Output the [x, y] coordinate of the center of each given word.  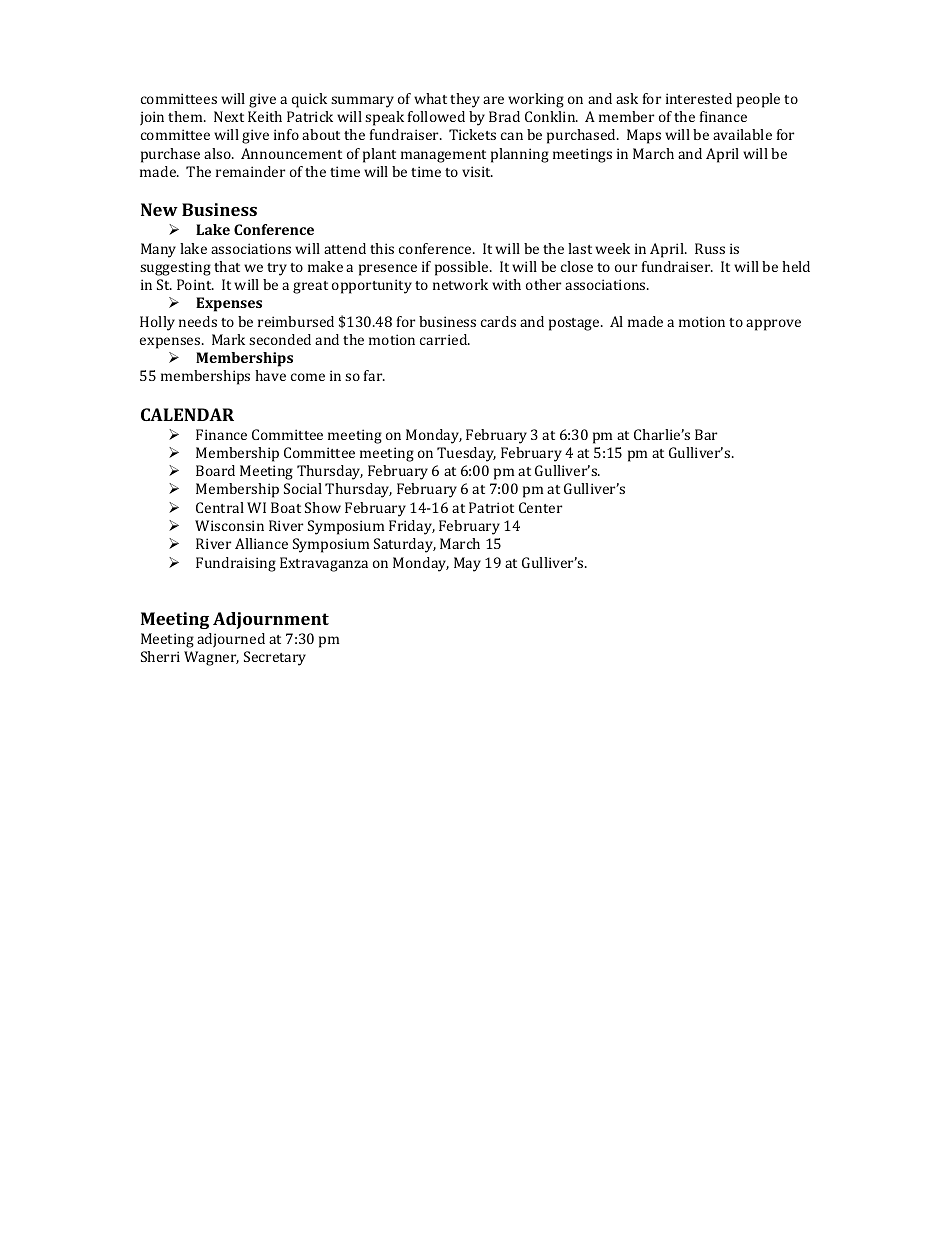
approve [773, 325]
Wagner [211, 658]
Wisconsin [229, 525]
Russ [710, 248]
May [467, 564]
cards [498, 321]
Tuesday [466, 454]
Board [215, 470]
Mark [228, 339]
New [159, 209]
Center [540, 507]
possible [463, 268]
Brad [504, 116]
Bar [706, 434]
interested [699, 98]
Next [229, 116]
